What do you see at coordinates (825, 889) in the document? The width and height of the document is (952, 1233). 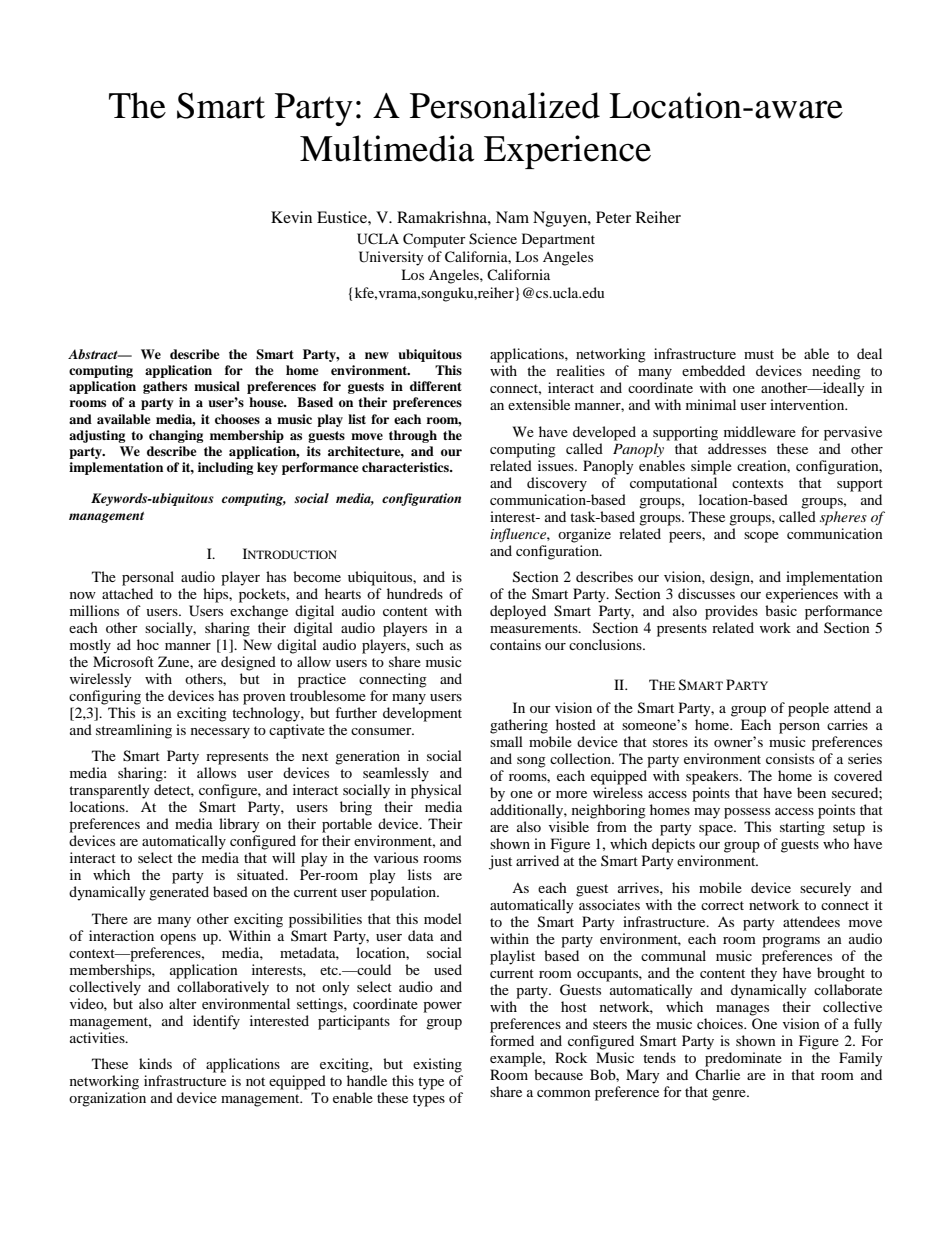 I see `securely` at bounding box center [825, 889].
